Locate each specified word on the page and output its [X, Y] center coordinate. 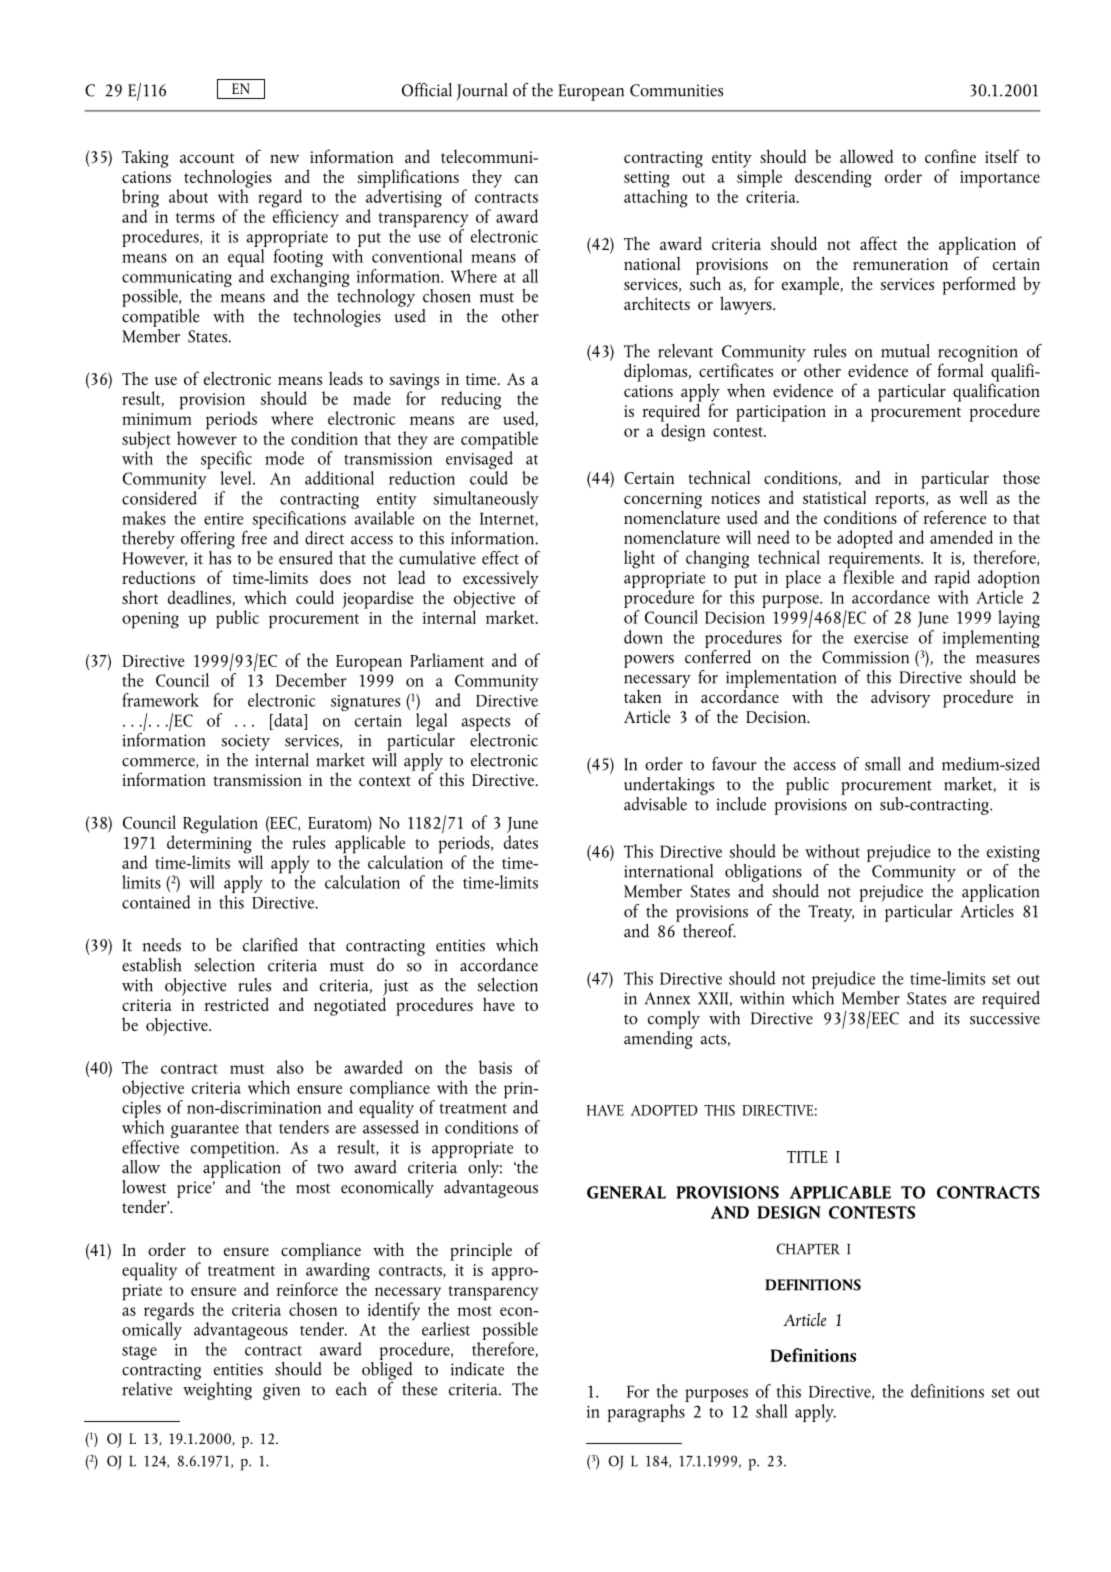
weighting [217, 1389]
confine [950, 156]
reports [901, 502]
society [246, 742]
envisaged [479, 460]
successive [1005, 1018]
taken [642, 696]
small [883, 764]
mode [284, 458]
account [207, 158]
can [526, 178]
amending [658, 1038]
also [290, 1067]
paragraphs [647, 1411]
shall [771, 1411]
